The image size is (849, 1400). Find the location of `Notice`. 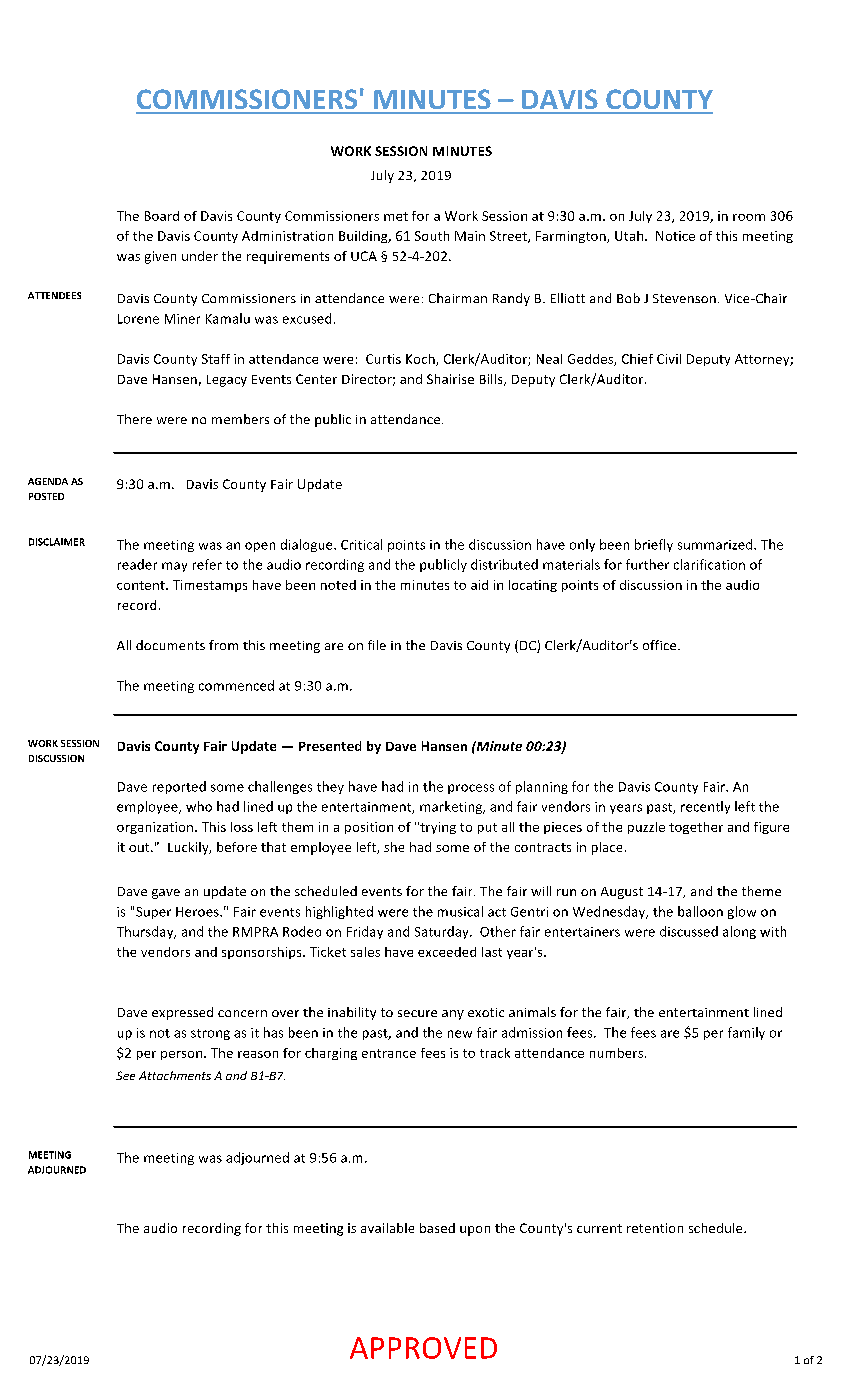

Notice is located at coordinates (675, 236).
